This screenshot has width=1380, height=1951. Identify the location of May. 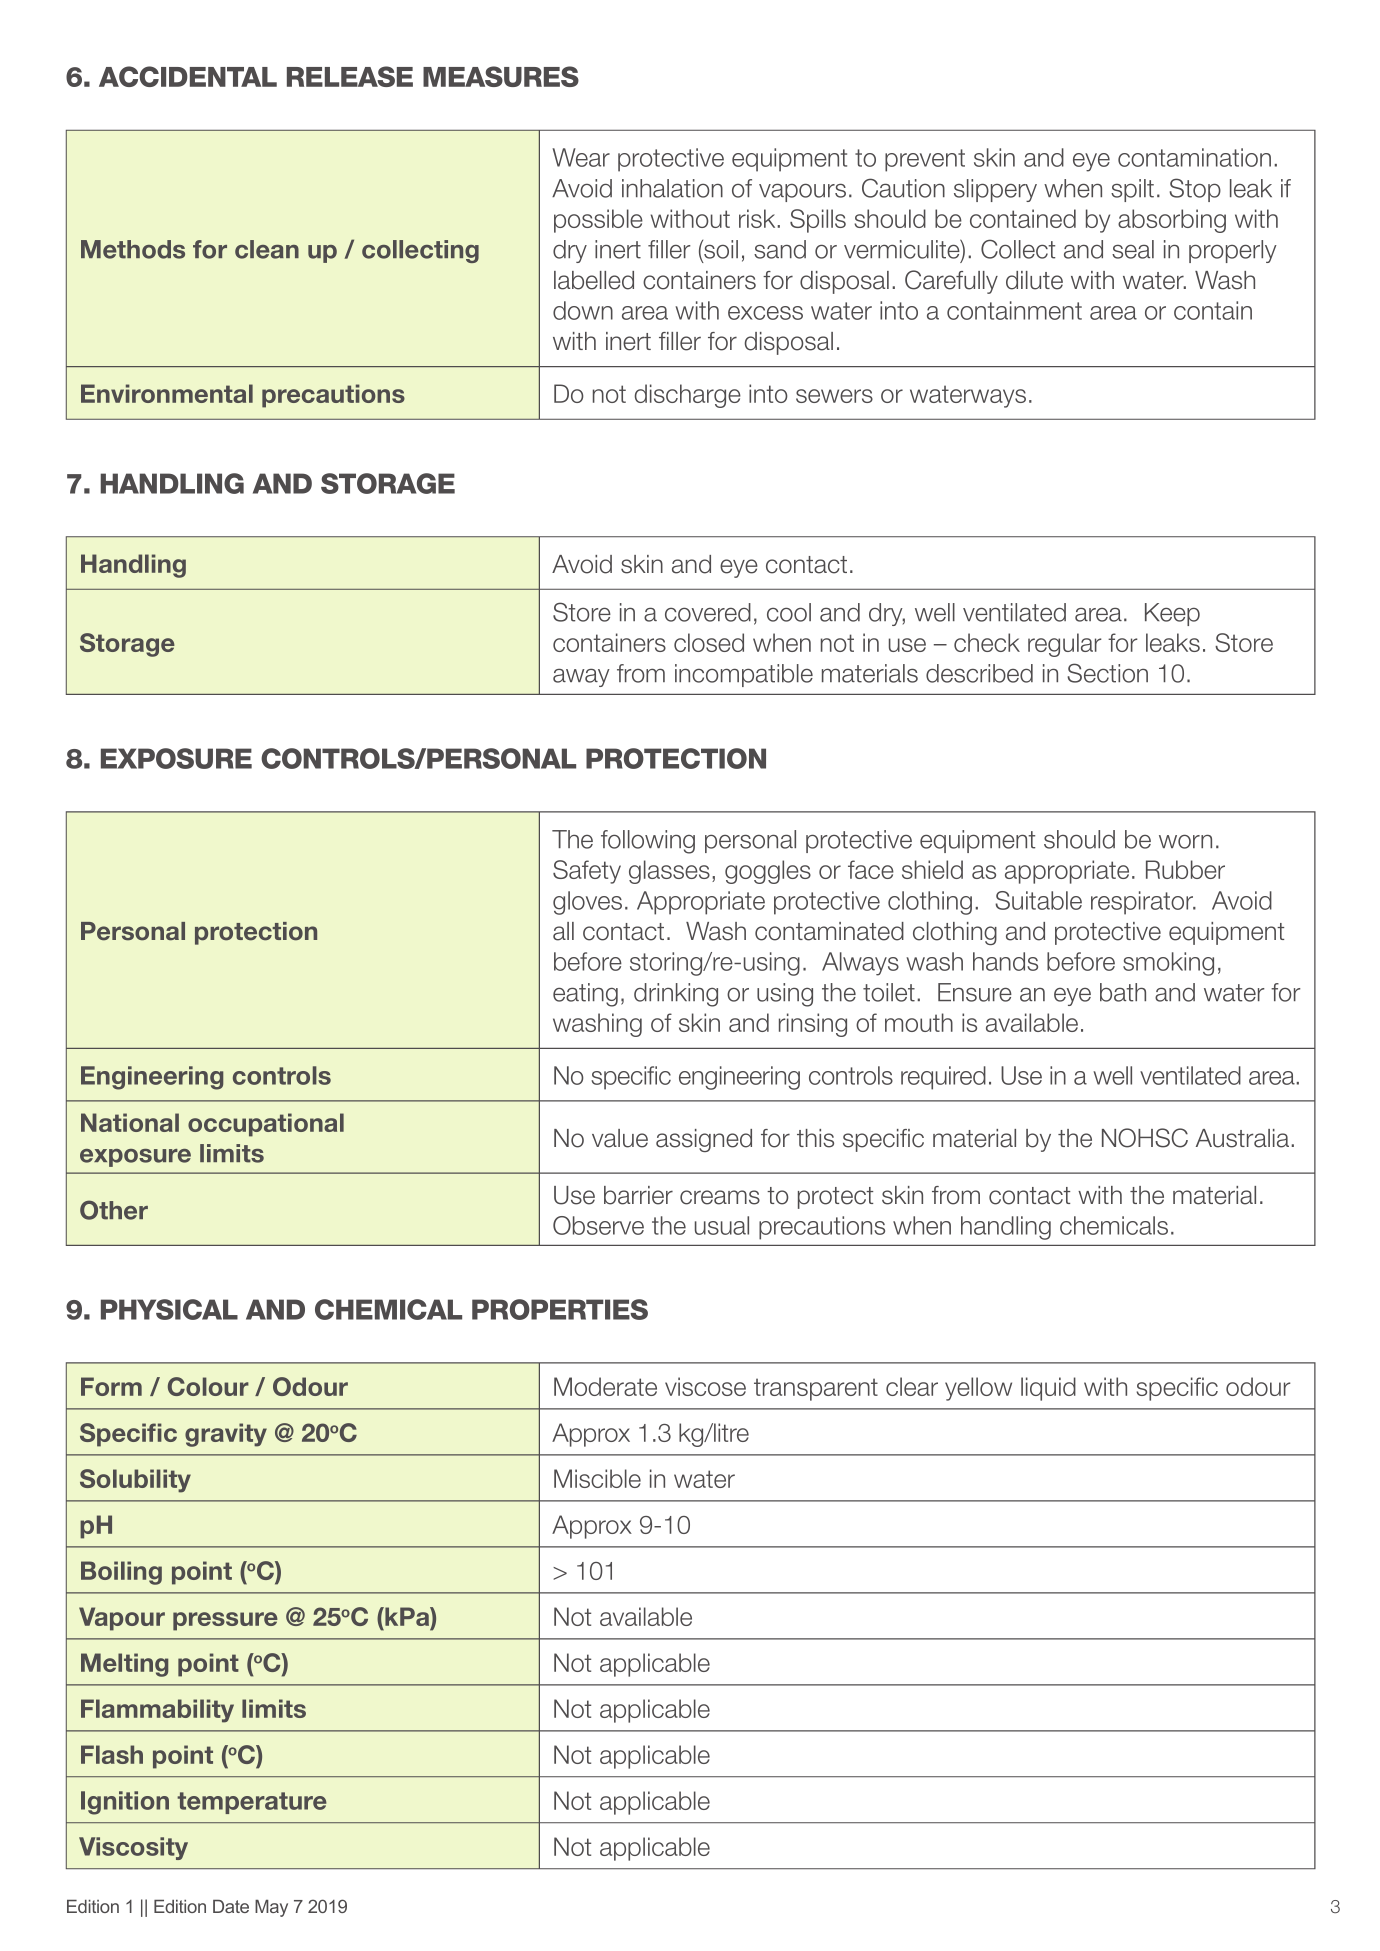
(271, 1908).
